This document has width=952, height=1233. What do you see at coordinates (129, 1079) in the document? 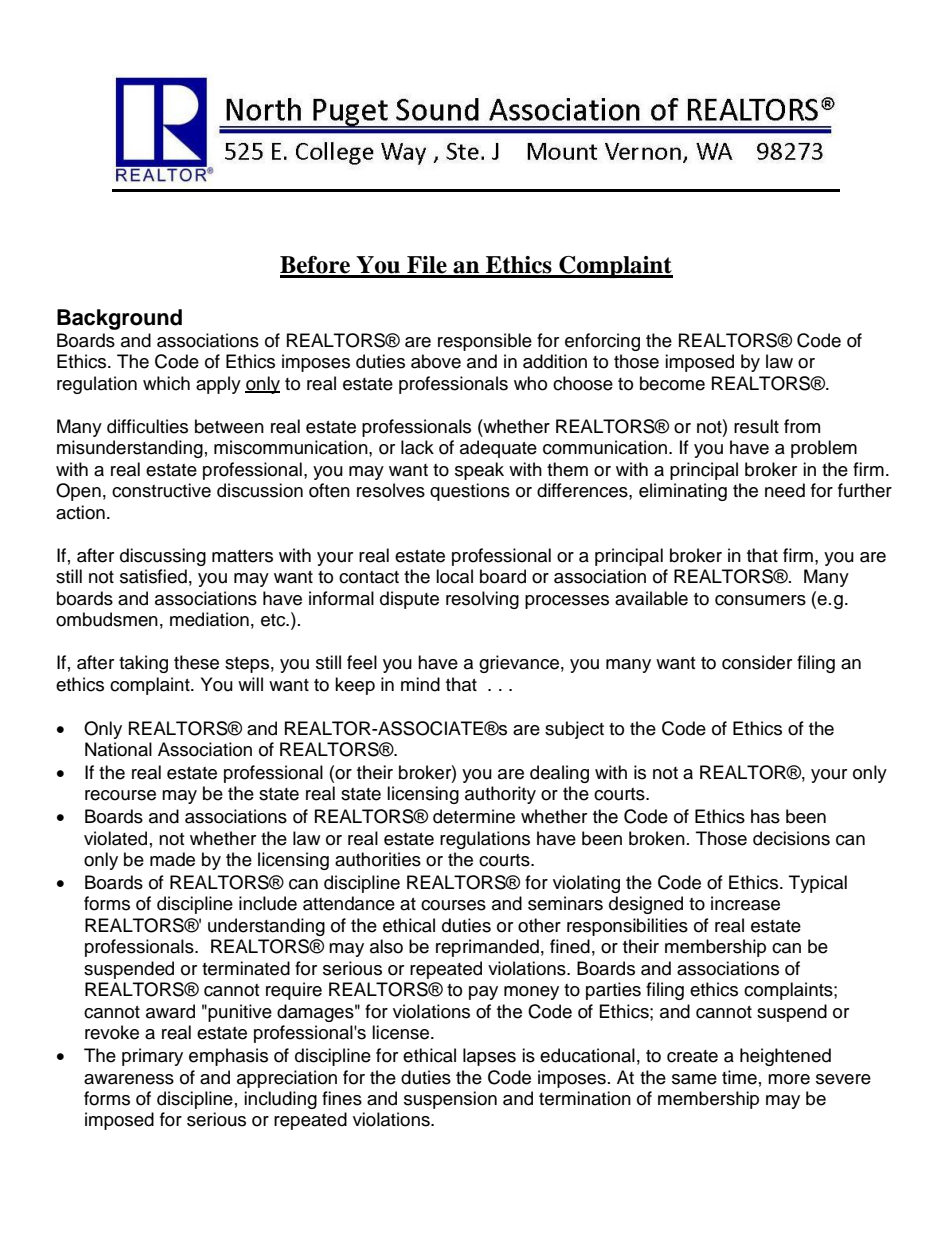
I see `awareness` at bounding box center [129, 1079].
